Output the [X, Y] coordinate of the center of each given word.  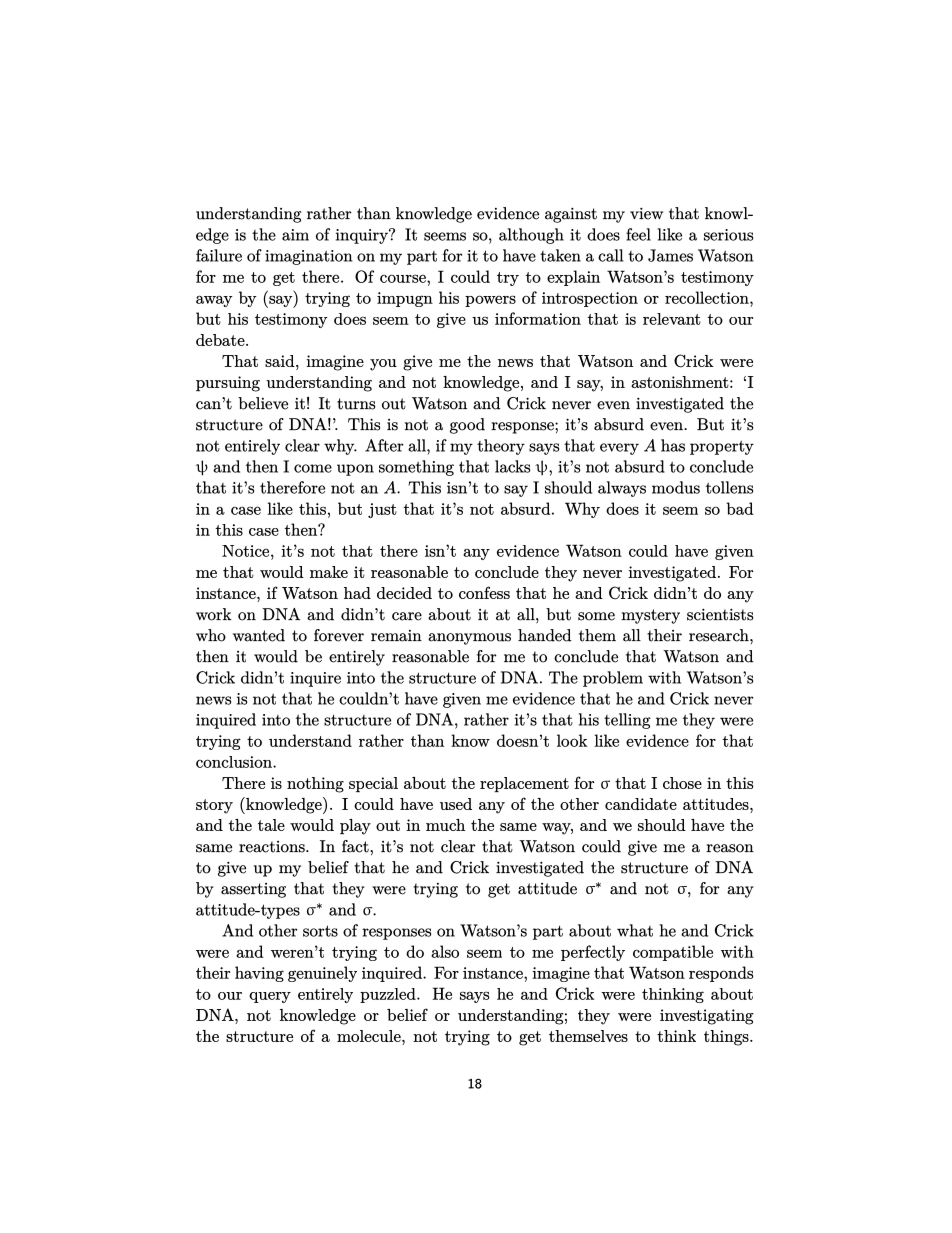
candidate [641, 804]
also [445, 951]
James [670, 255]
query [270, 997]
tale [271, 825]
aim [295, 235]
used [456, 804]
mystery [650, 616]
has [673, 445]
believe [263, 403]
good [467, 426]
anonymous [469, 639]
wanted [259, 635]
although [531, 236]
